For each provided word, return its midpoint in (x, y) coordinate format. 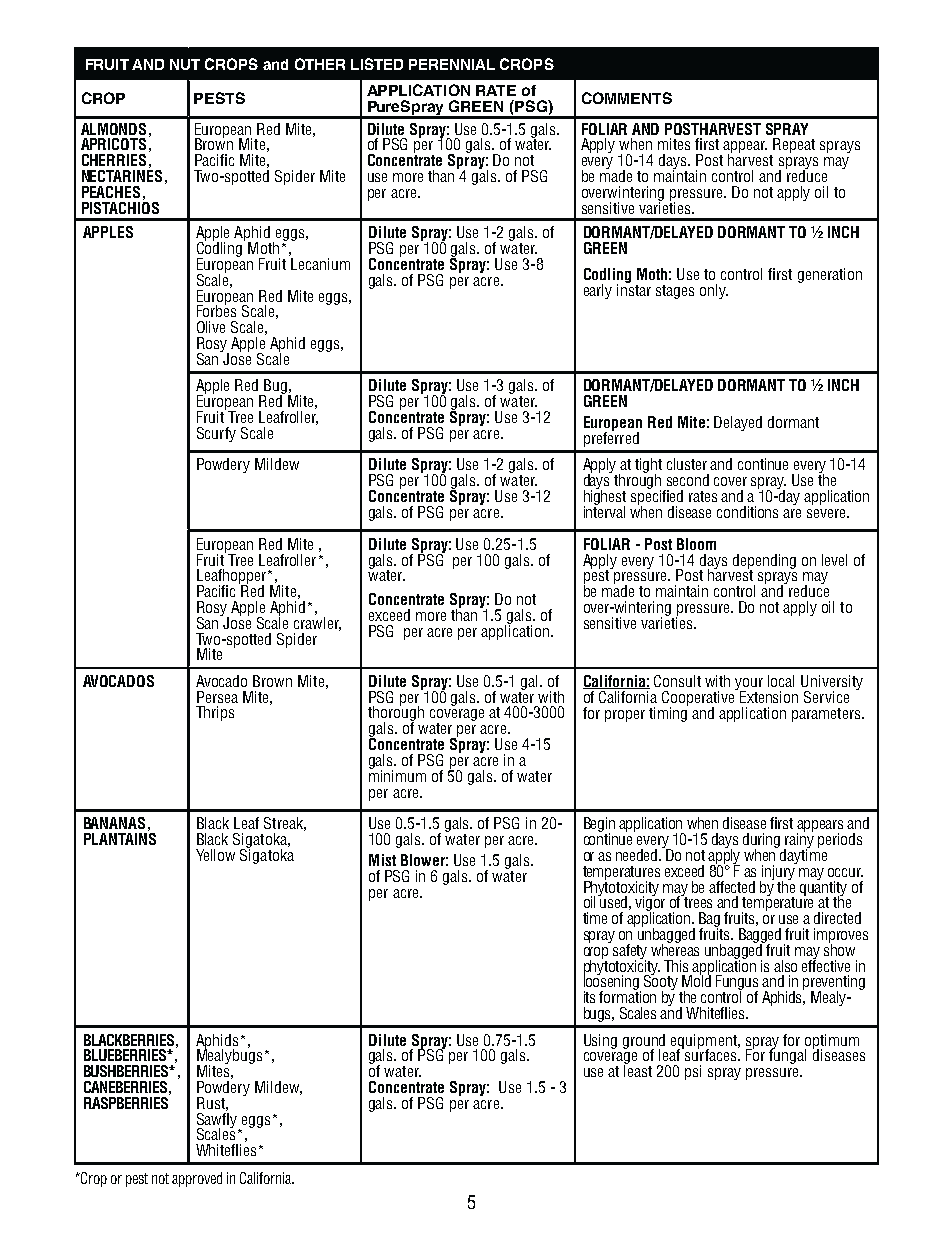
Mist (382, 860)
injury (778, 872)
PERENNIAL (452, 64)
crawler (317, 622)
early (598, 291)
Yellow (215, 855)
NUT (185, 64)
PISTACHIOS (120, 206)
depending (764, 562)
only (714, 291)
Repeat (793, 147)
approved (197, 1179)
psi (693, 1072)
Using (600, 1041)
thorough (396, 714)
